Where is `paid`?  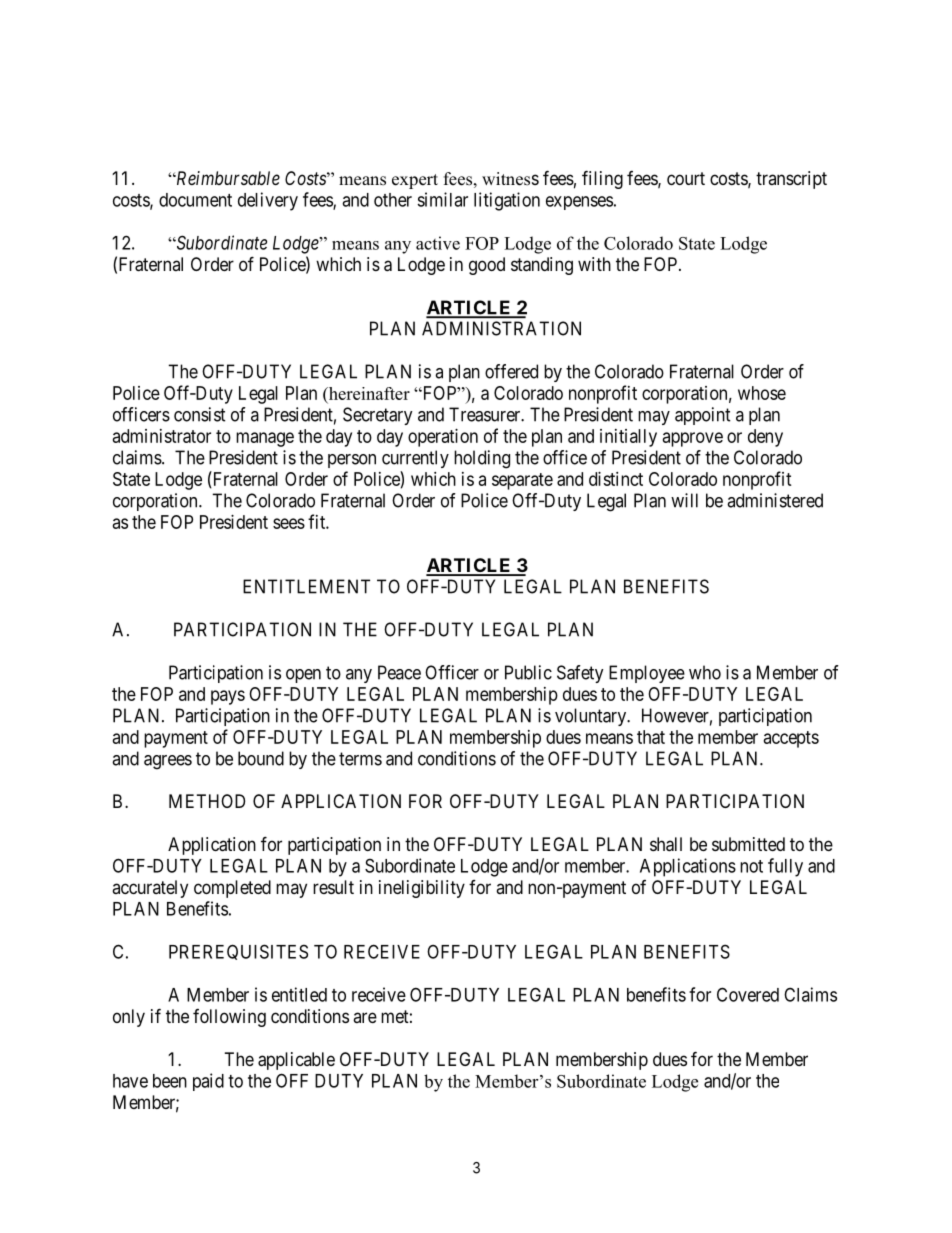 paid is located at coordinates (208, 1082).
